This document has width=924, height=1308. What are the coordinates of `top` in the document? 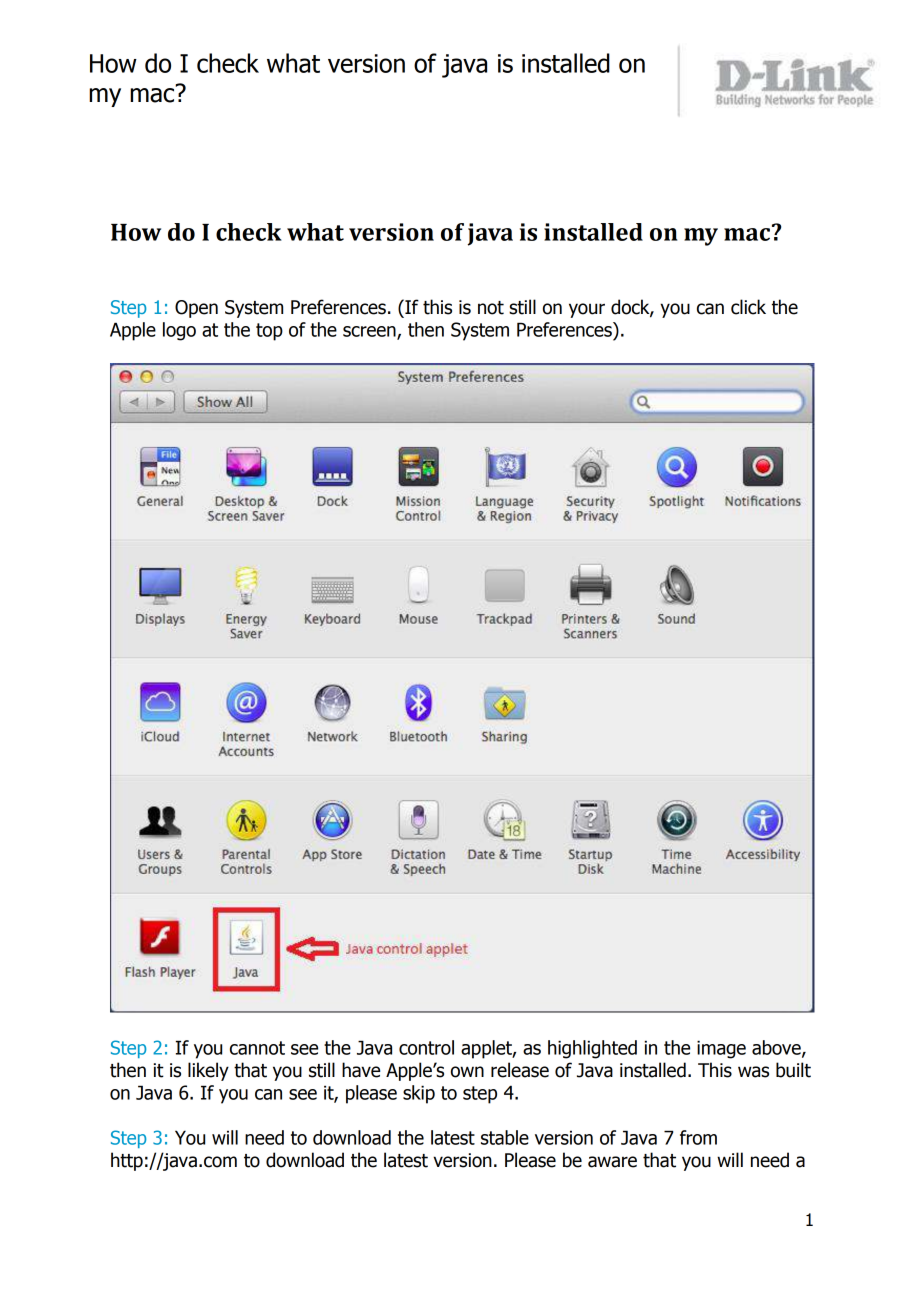 It's located at (269, 332).
